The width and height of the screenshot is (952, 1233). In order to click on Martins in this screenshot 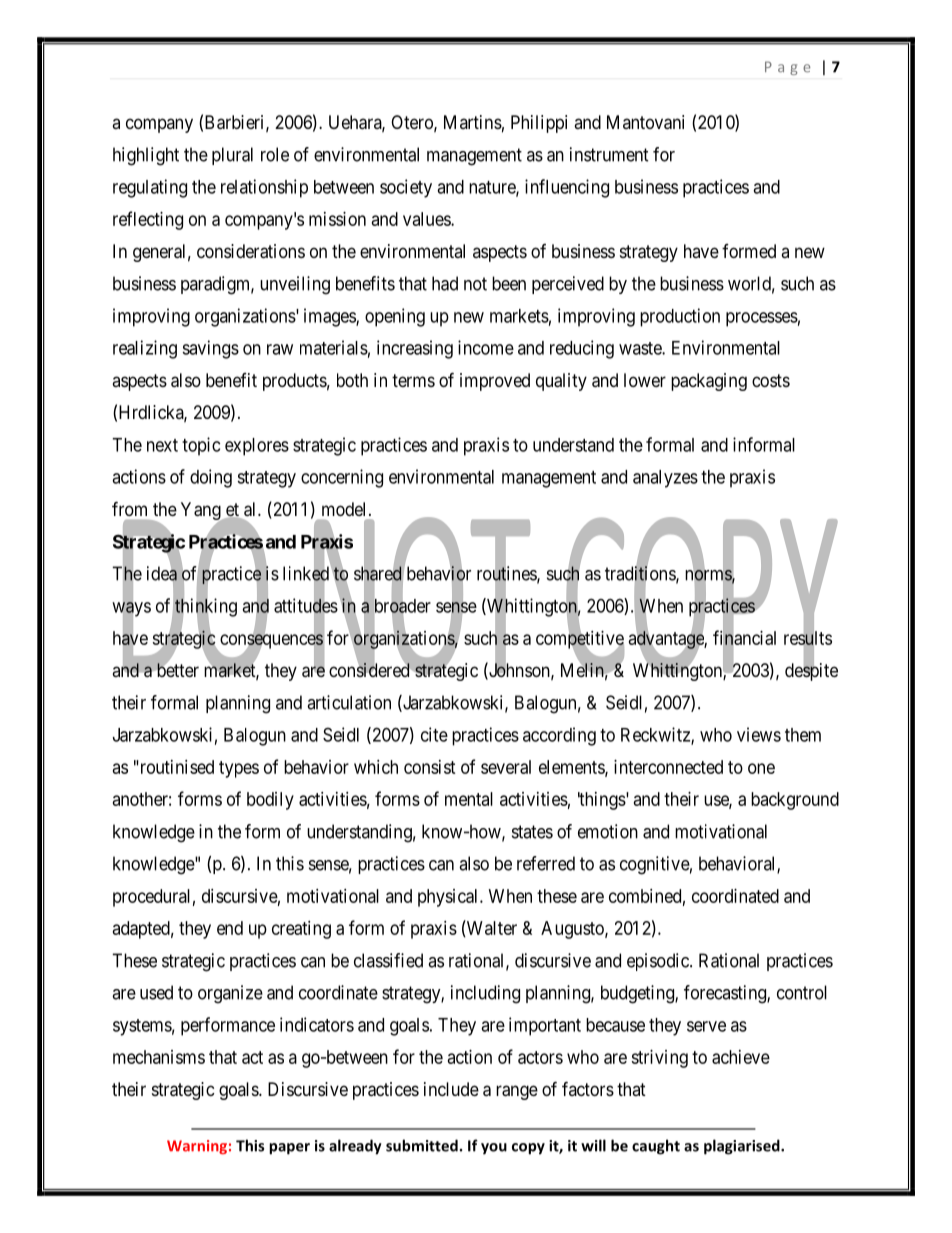, I will do `click(473, 122)`.
